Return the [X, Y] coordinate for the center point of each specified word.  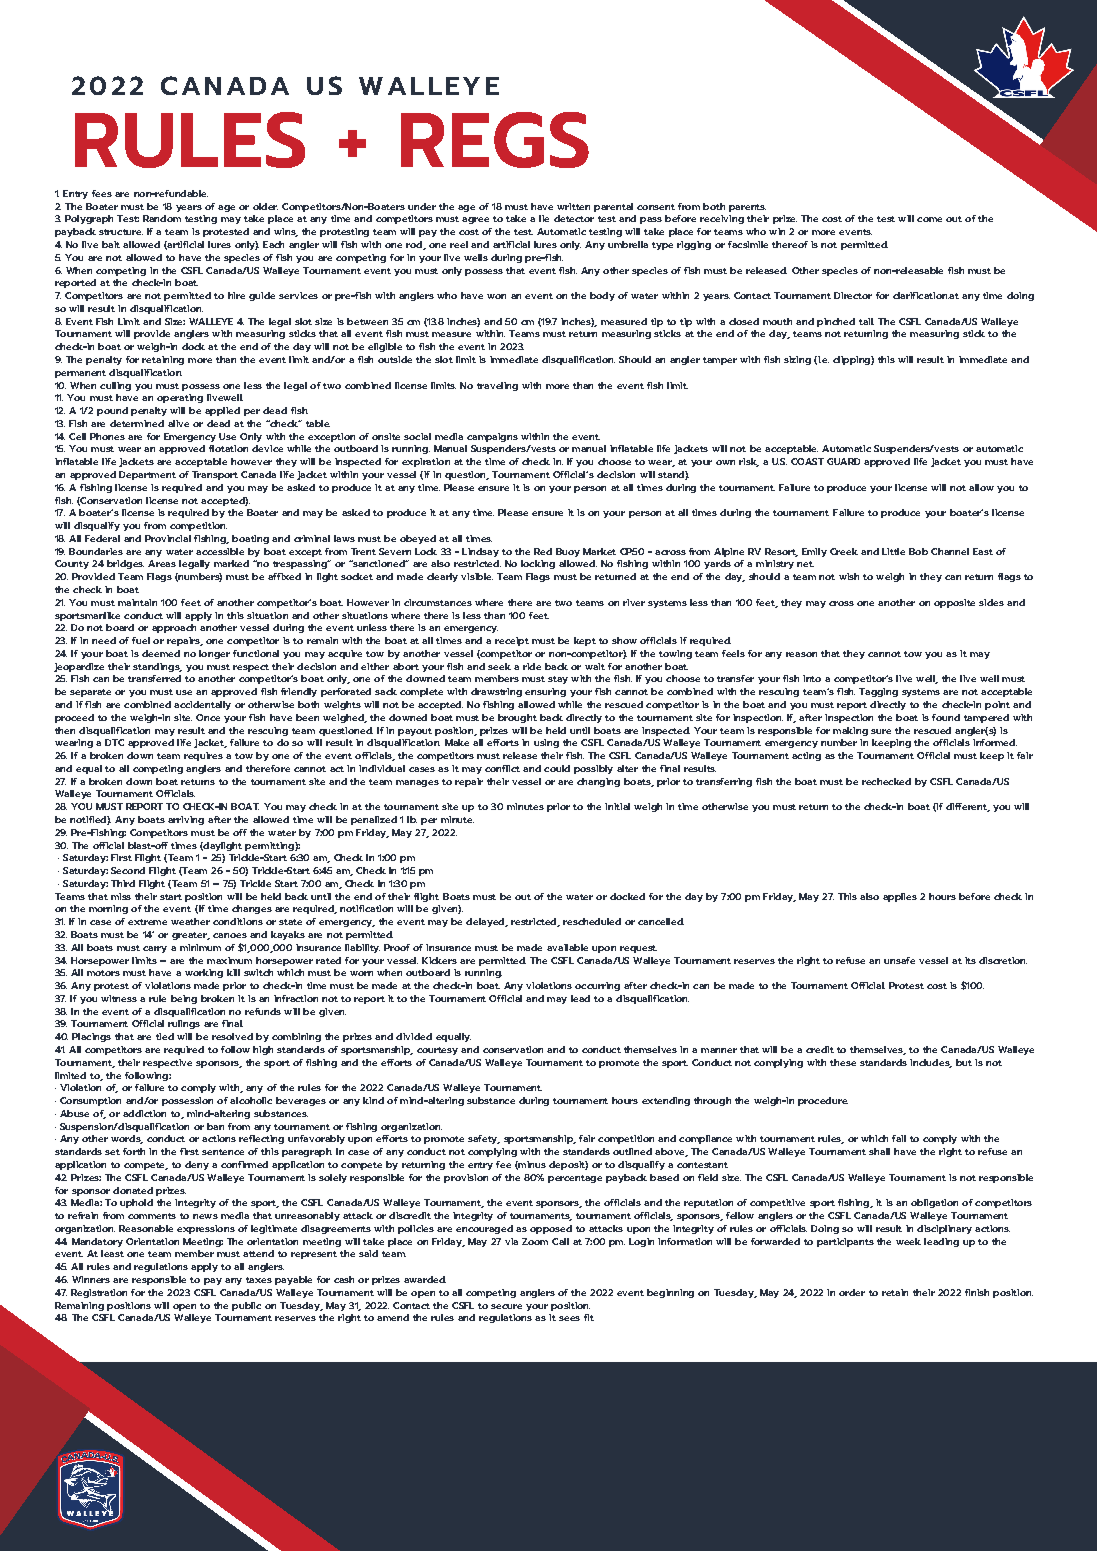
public [246, 1306]
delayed [486, 922]
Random [162, 218]
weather [190, 921]
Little [893, 551]
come [929, 219]
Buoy [568, 552]
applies [900, 897]
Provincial [168, 538]
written [573, 206]
